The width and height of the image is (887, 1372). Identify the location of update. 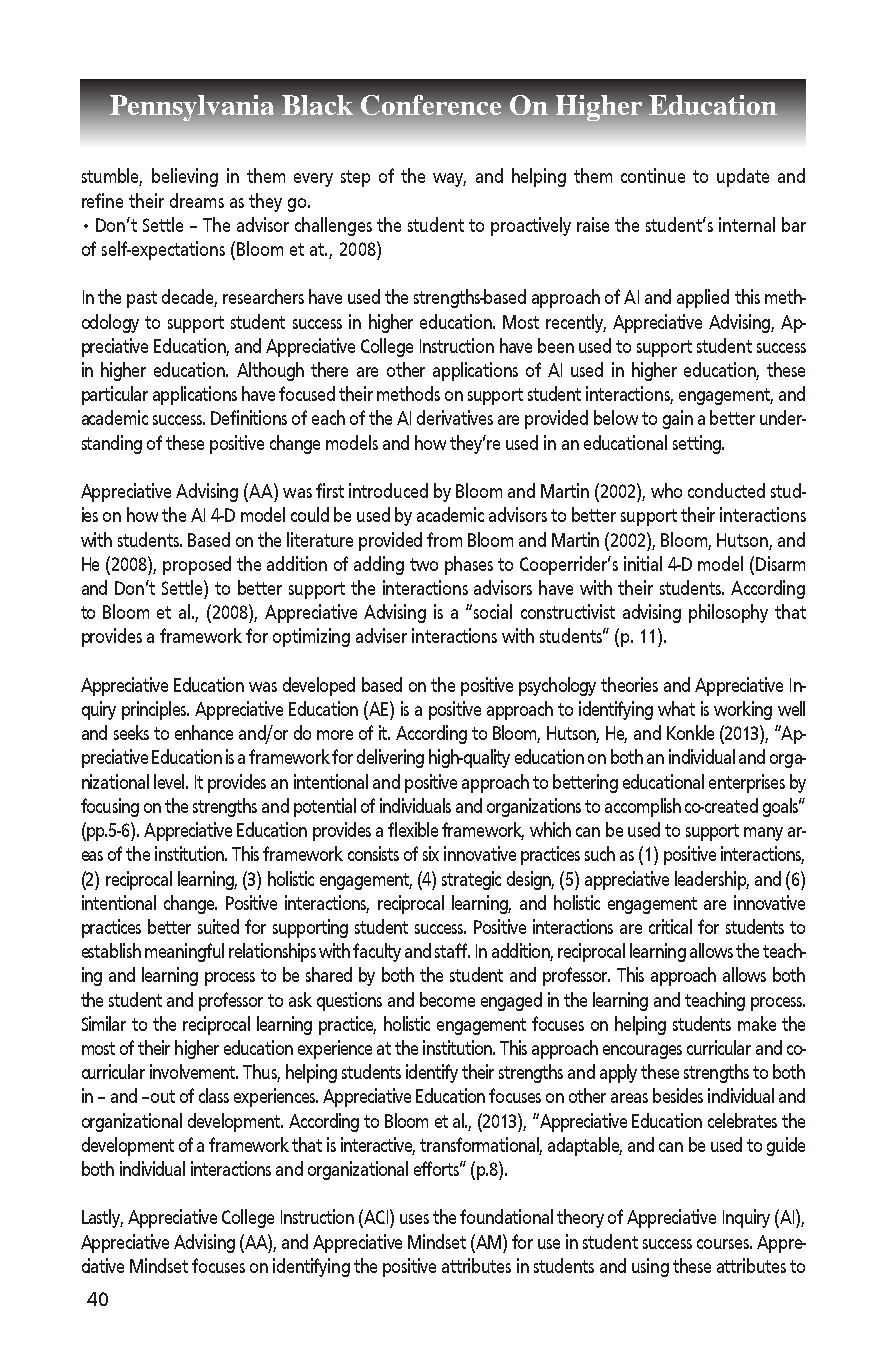
(743, 177).
